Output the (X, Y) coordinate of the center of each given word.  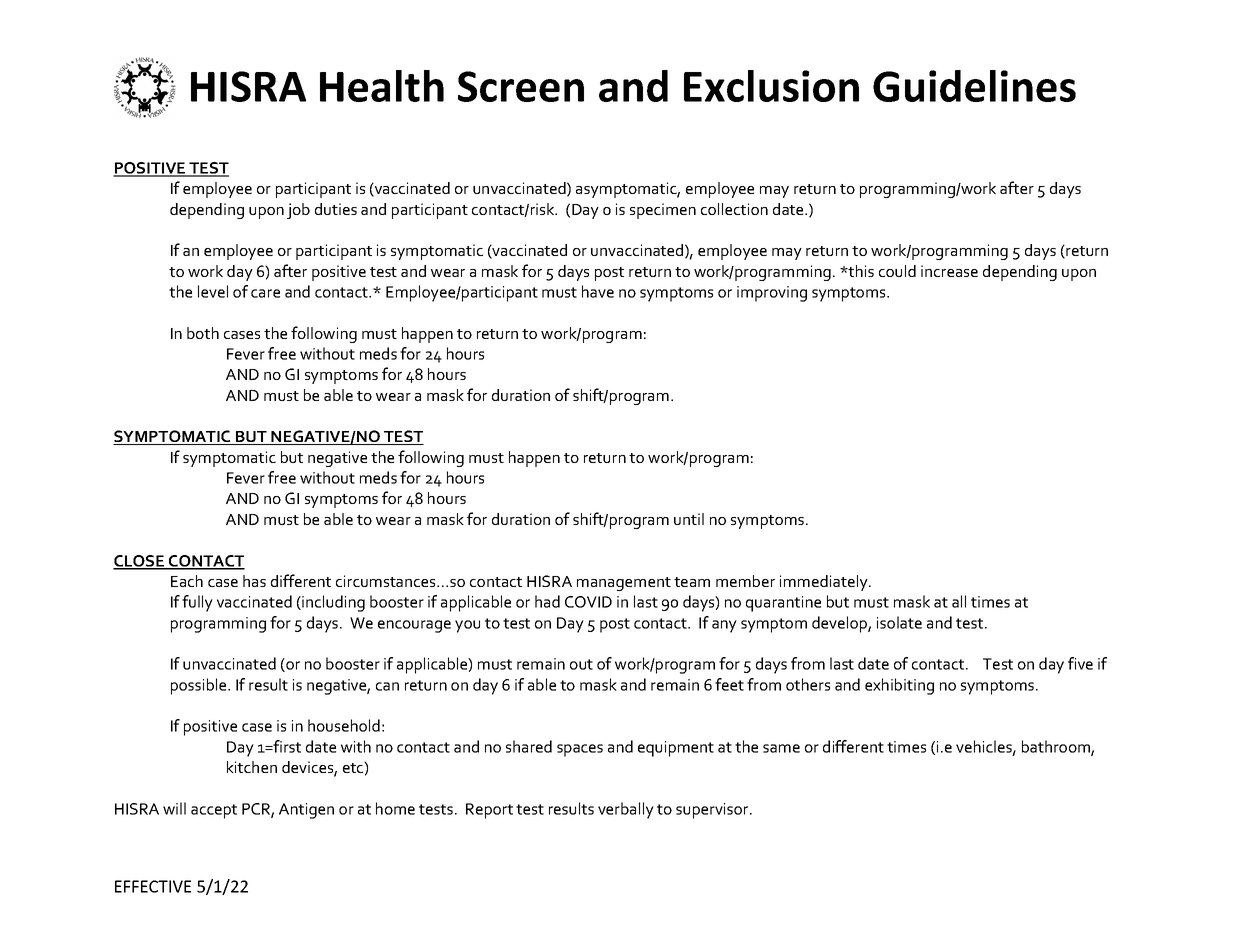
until (689, 519)
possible (200, 686)
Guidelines (974, 86)
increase (949, 271)
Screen (521, 86)
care (265, 293)
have (598, 291)
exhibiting (899, 686)
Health (382, 86)
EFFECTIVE (153, 886)
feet (729, 684)
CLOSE (140, 562)
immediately (825, 583)
